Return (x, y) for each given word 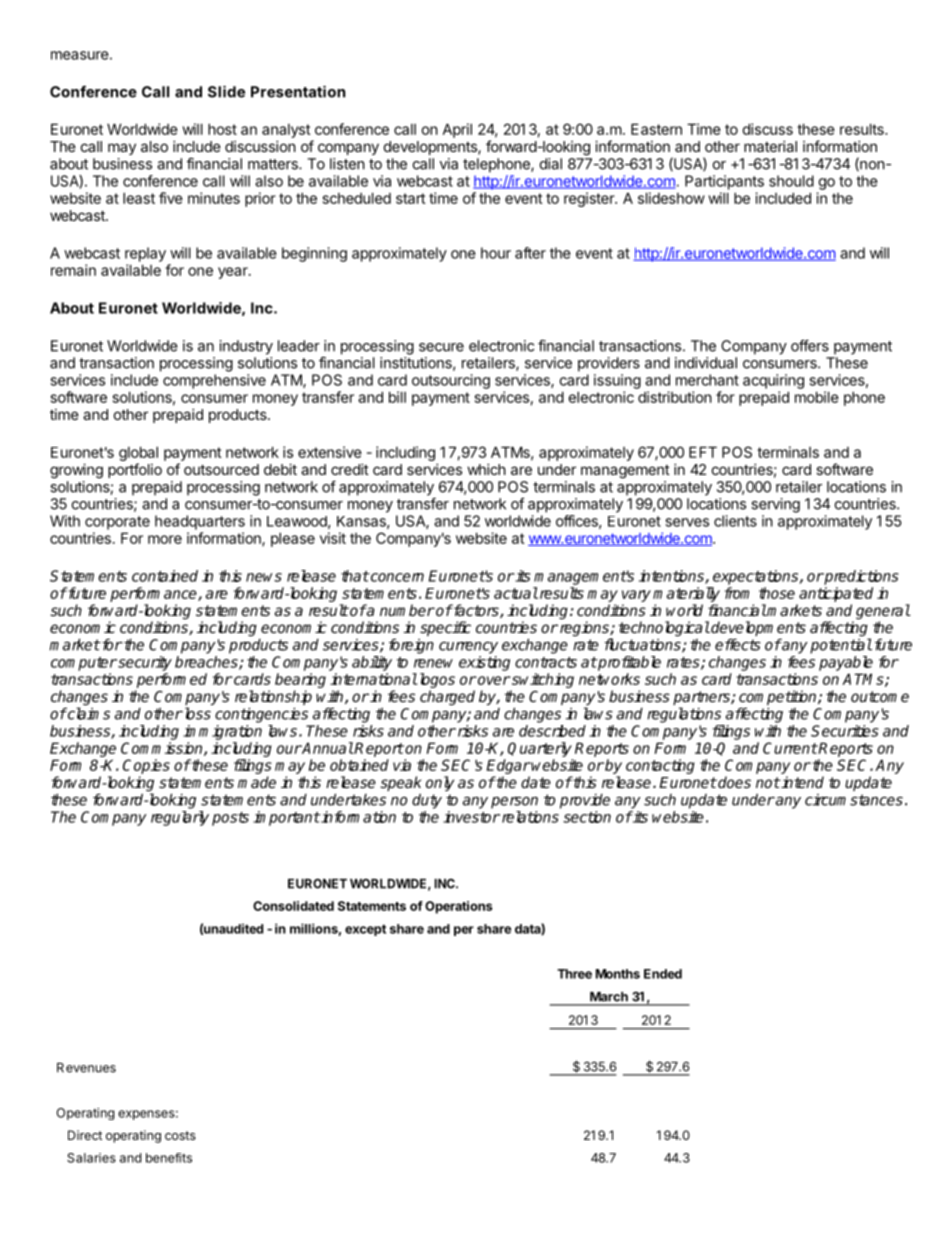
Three (574, 974)
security (144, 663)
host (222, 129)
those (777, 593)
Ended (663, 974)
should (791, 181)
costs (180, 1135)
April (457, 130)
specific (445, 628)
